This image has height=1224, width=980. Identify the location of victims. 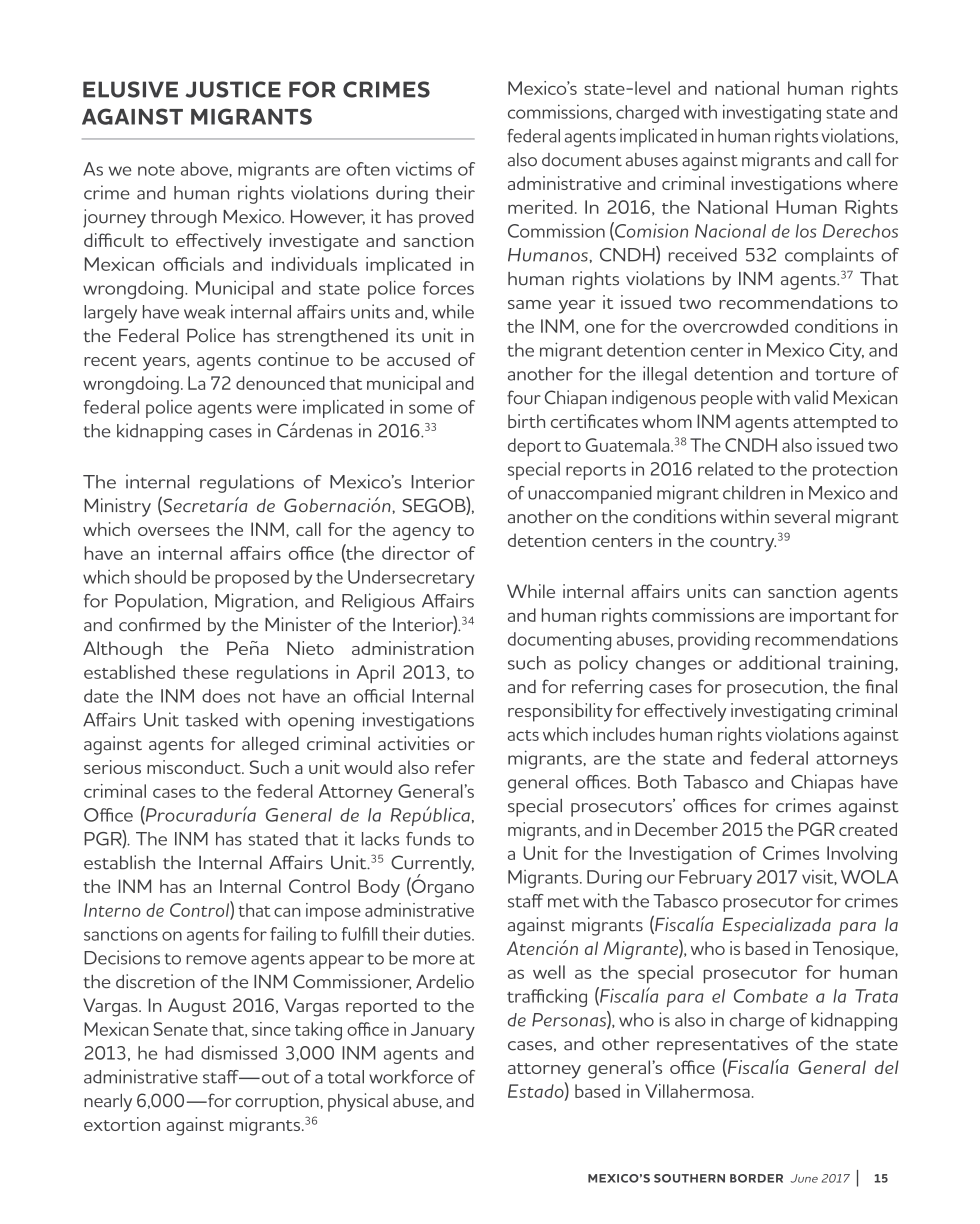
(424, 168).
